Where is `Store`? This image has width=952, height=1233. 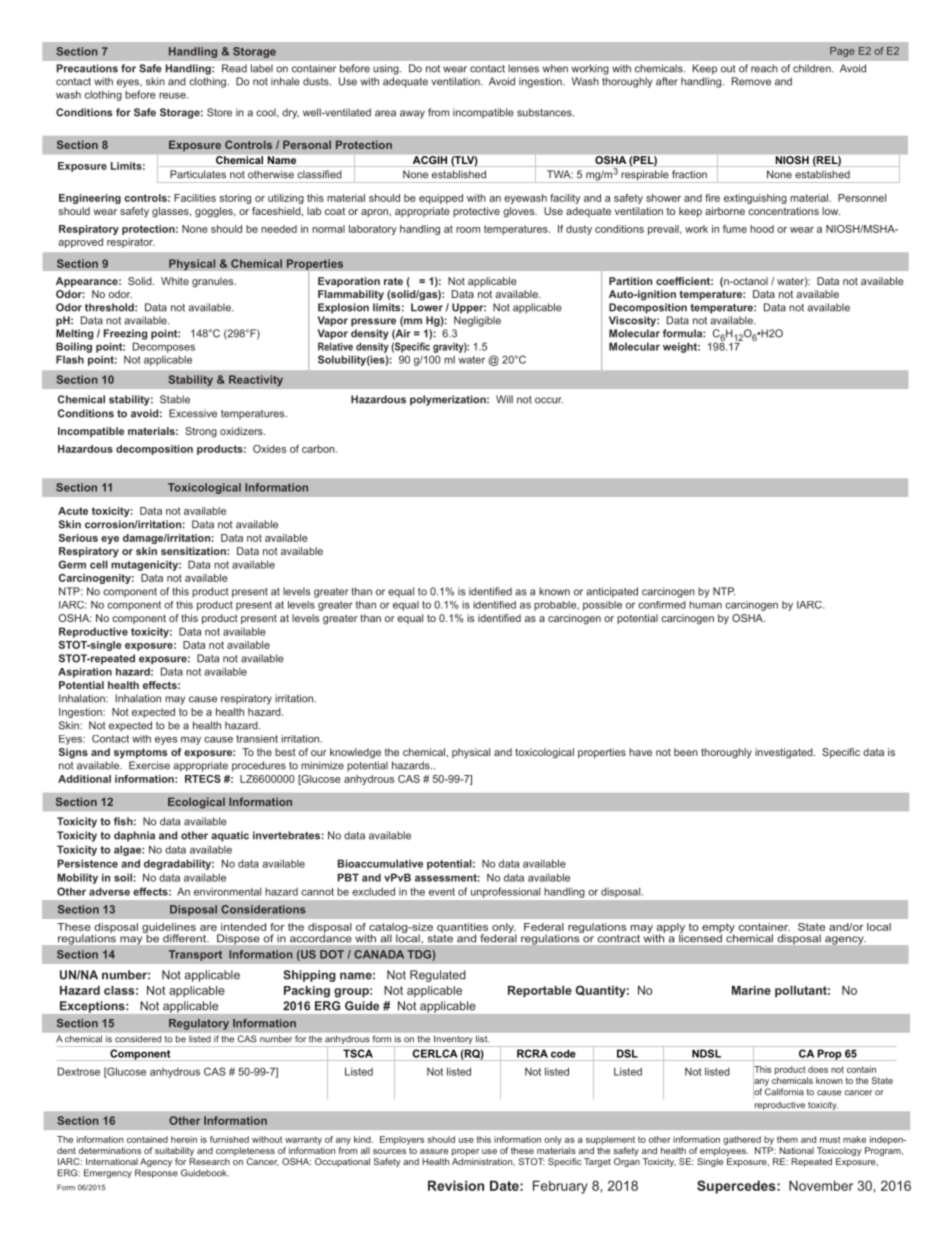 Store is located at coordinates (219, 112).
